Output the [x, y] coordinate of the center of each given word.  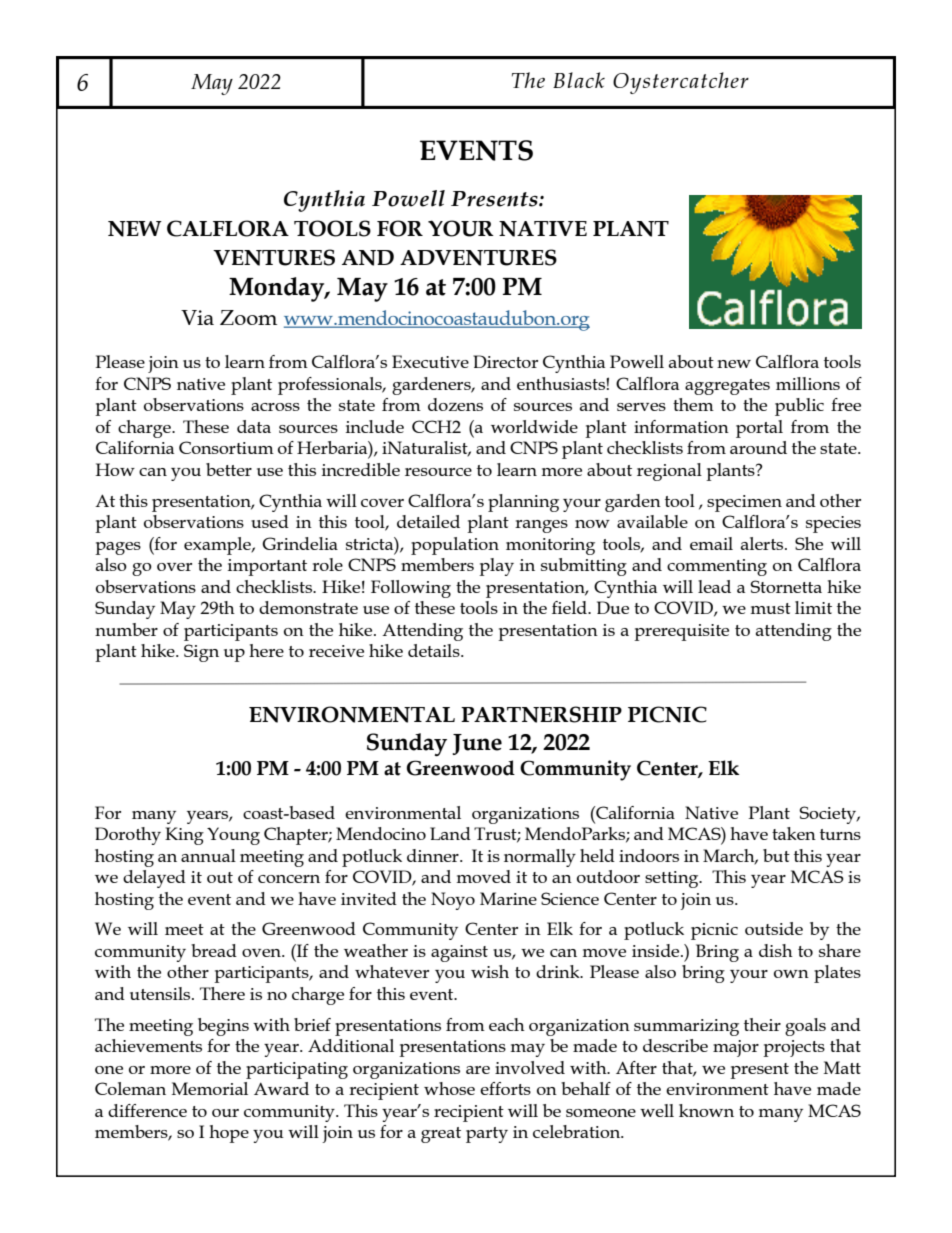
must [770, 608]
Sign [201, 653]
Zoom [248, 317]
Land [450, 833]
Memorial [209, 1088]
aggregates [727, 387]
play [496, 567]
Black [579, 80]
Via [197, 317]
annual [208, 855]
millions [808, 383]
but [776, 855]
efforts [505, 1088]
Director [505, 361]
